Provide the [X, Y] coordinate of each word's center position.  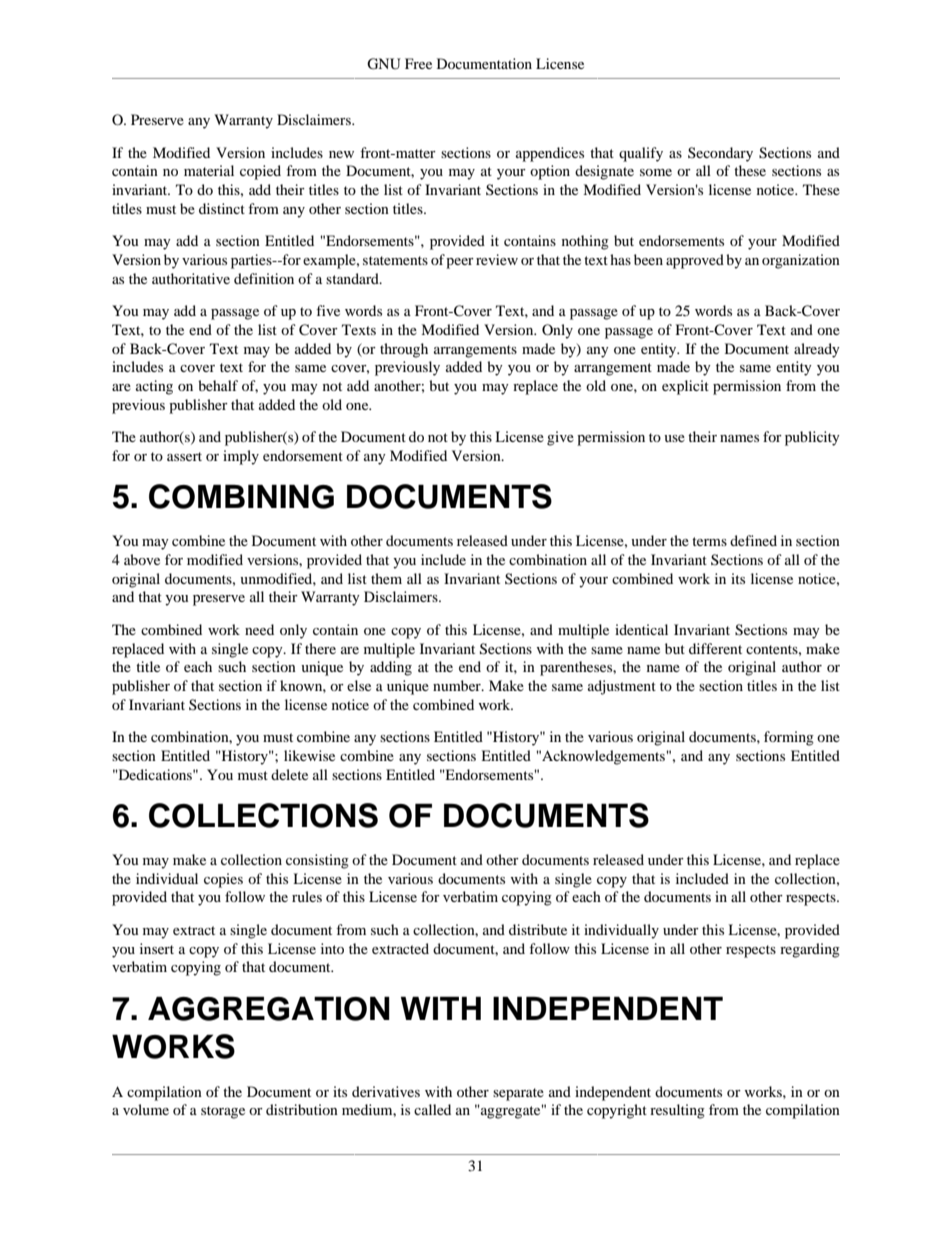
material [209, 170]
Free [418, 63]
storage [223, 1112]
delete [289, 774]
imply [241, 457]
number [458, 685]
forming [789, 738]
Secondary [720, 154]
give [560, 438]
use [674, 438]
